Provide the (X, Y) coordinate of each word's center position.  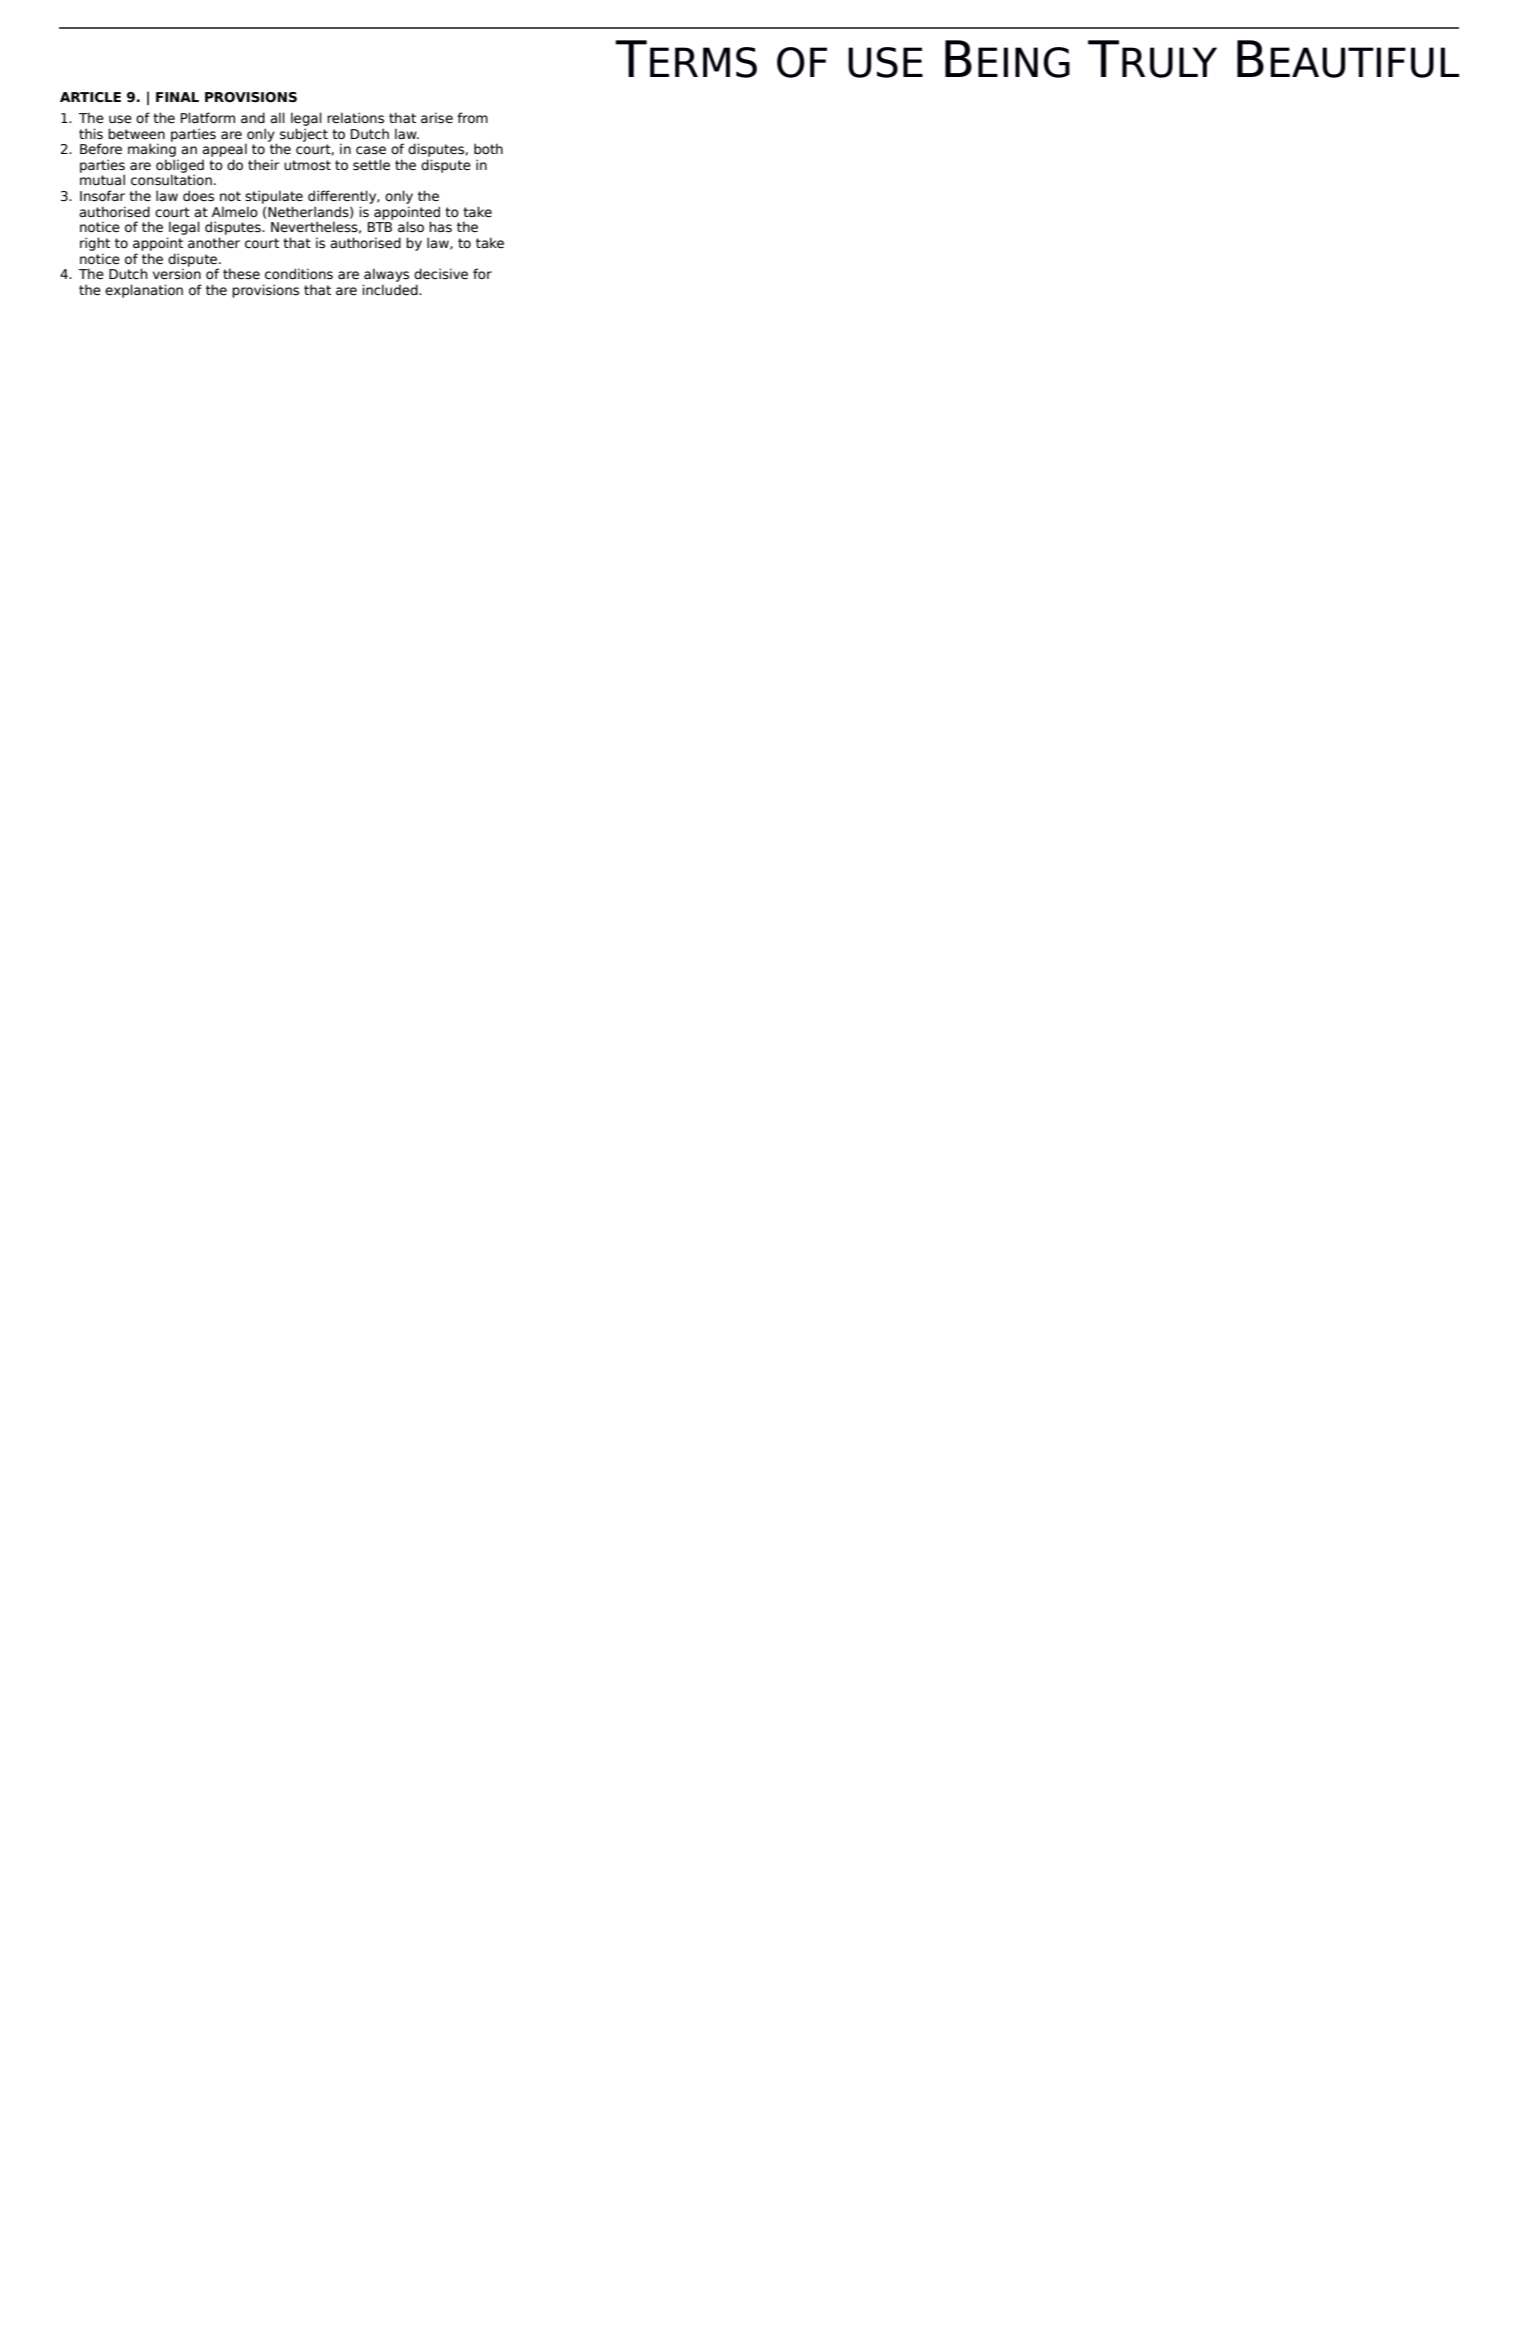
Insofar (102, 196)
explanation (144, 291)
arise (437, 118)
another (214, 243)
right (95, 244)
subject (304, 135)
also (411, 227)
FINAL (177, 97)
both (488, 148)
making (152, 149)
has (440, 227)
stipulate (274, 197)
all (277, 118)
